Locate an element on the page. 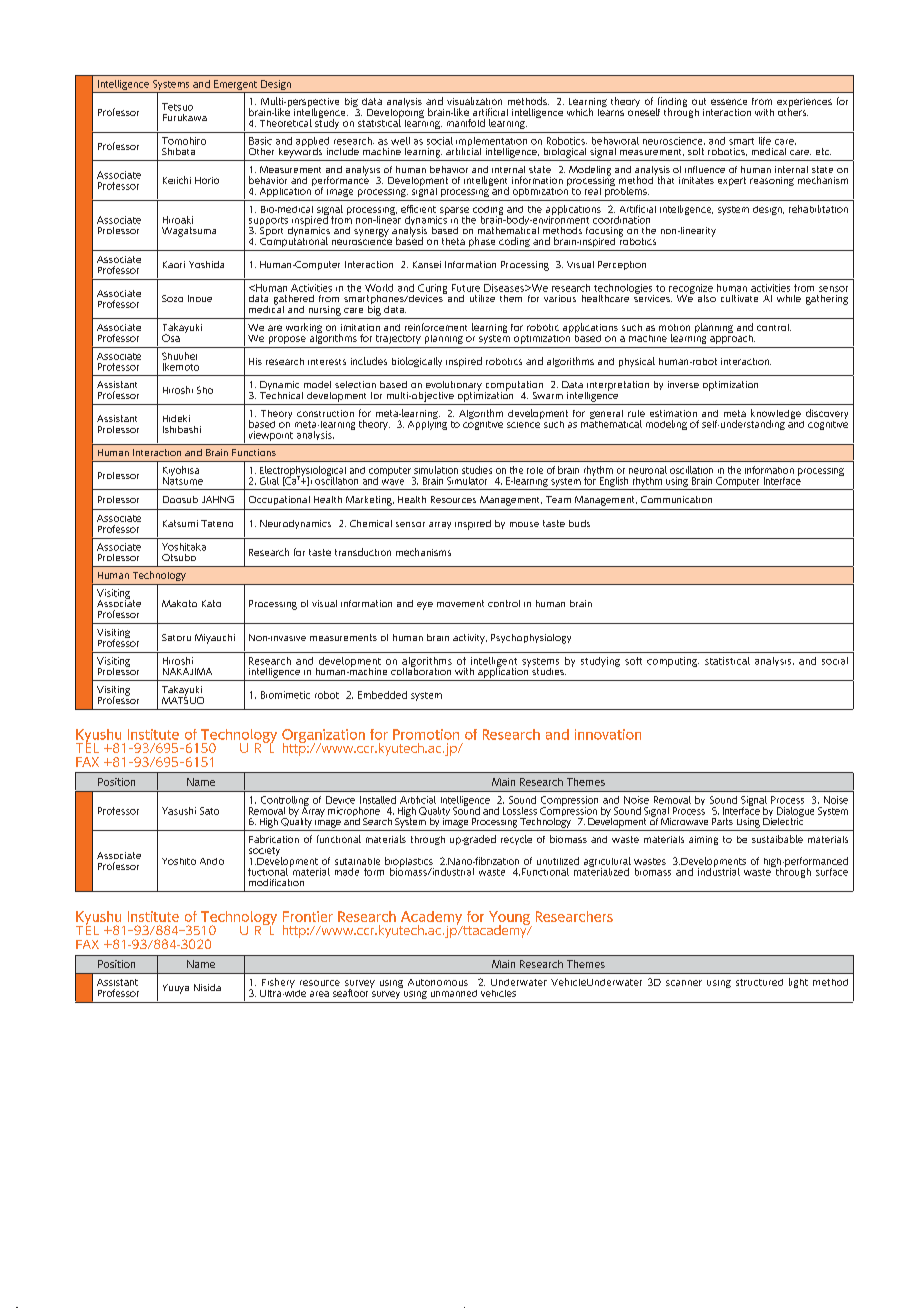  Fishery is located at coordinates (277, 984).
